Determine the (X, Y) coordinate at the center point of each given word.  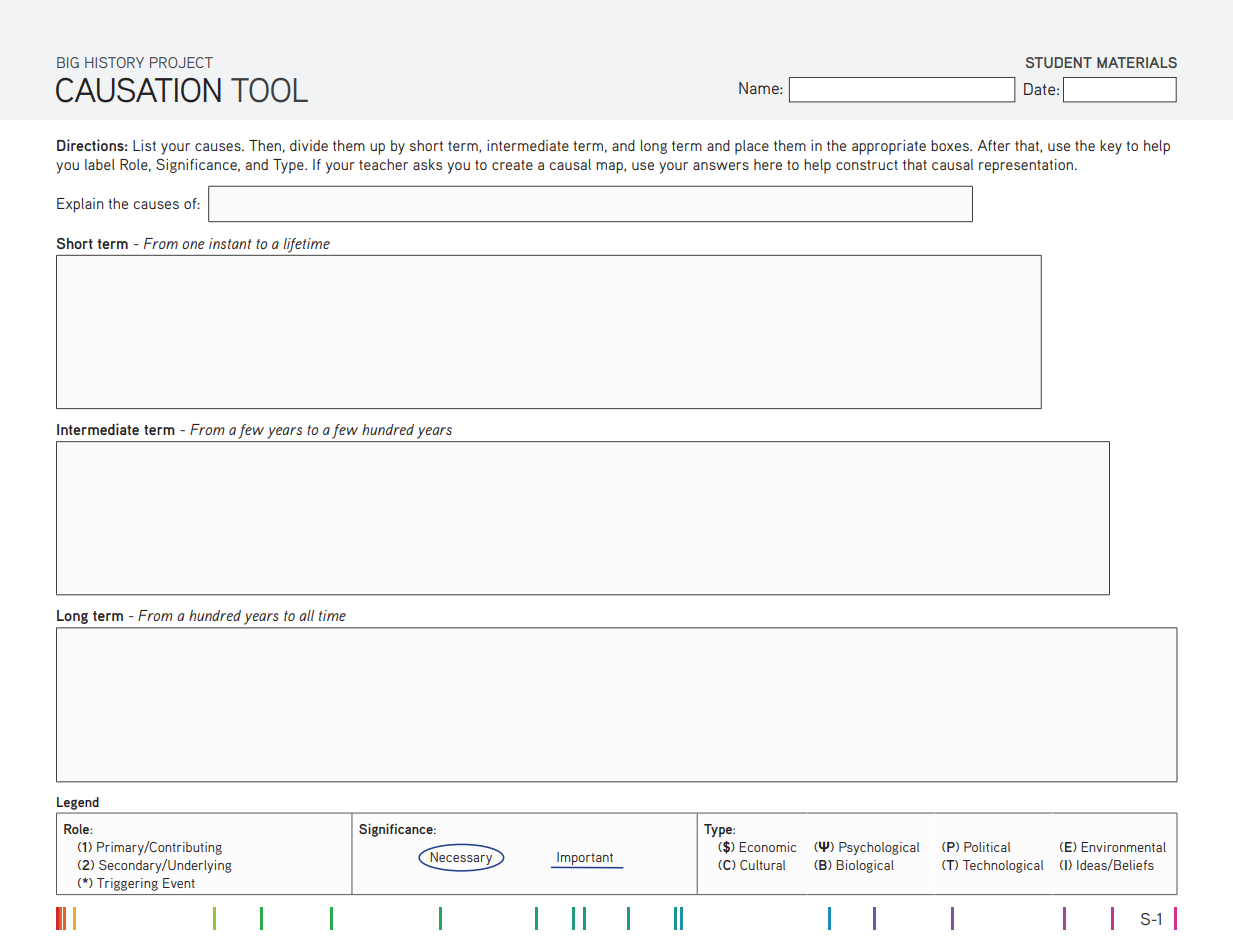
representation (1027, 166)
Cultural (762, 865)
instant (230, 243)
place (752, 147)
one (193, 245)
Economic (767, 847)
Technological (1003, 866)
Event (179, 883)
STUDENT (1059, 62)
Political (987, 847)
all (306, 615)
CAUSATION (138, 90)
